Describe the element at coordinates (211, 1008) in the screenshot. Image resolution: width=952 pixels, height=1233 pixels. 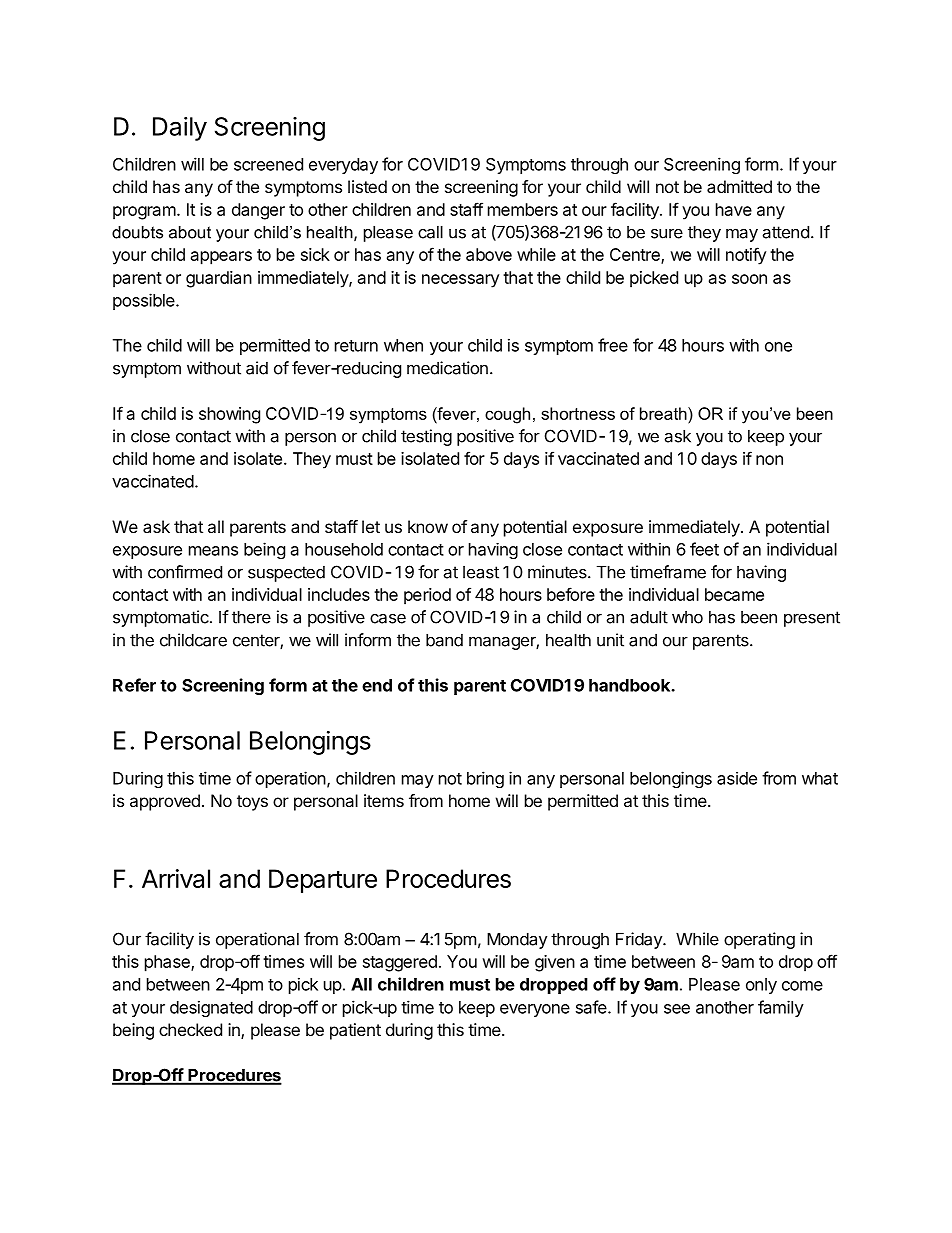
I see `designated` at that location.
